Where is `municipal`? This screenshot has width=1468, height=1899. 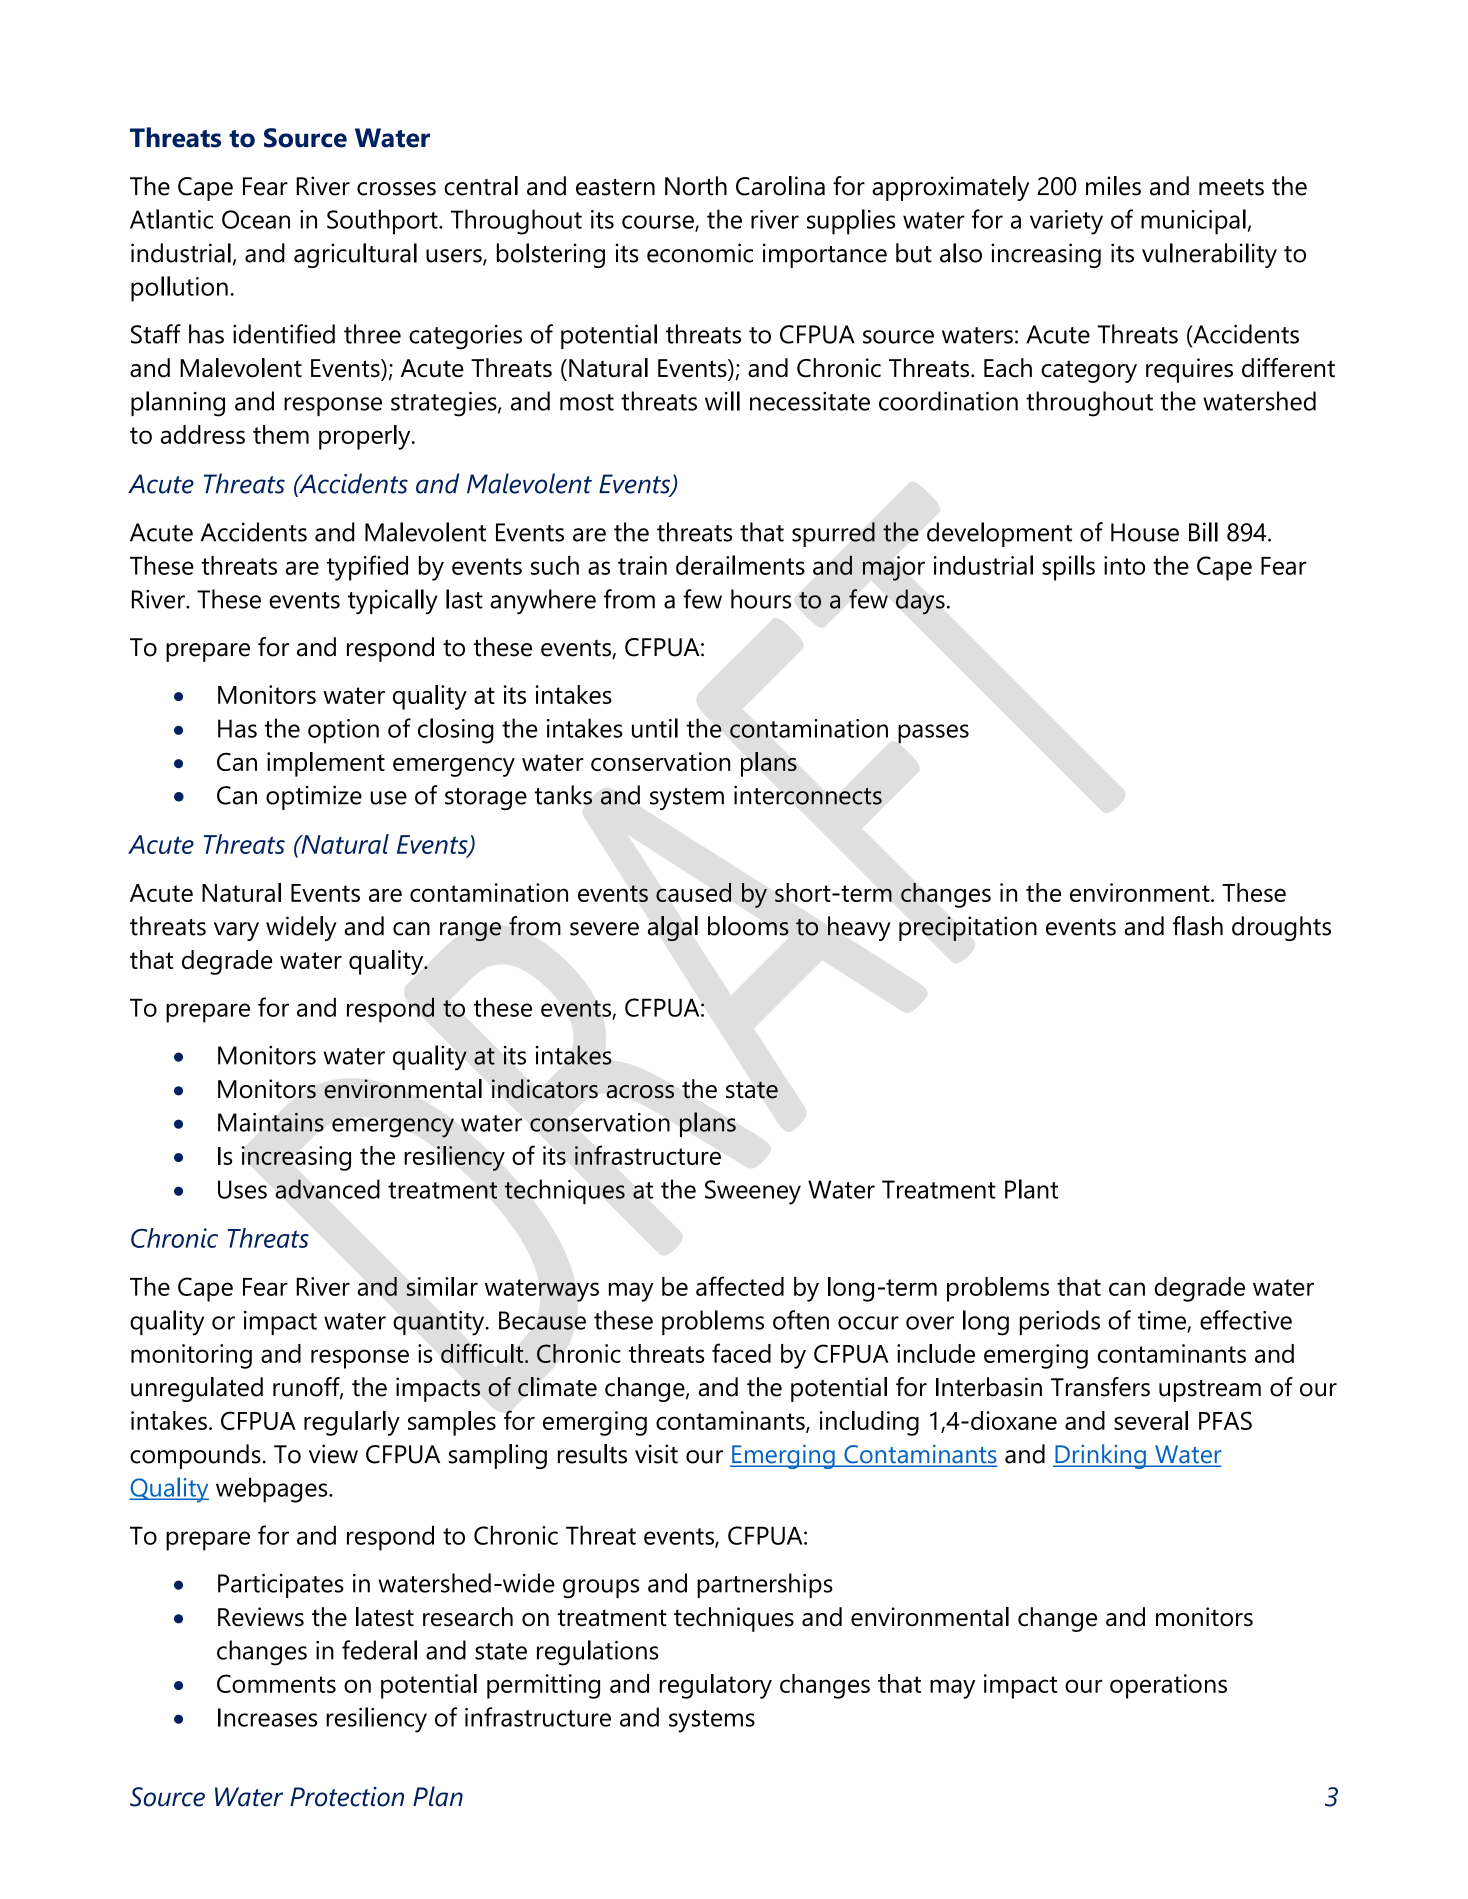
municipal is located at coordinates (1193, 222).
